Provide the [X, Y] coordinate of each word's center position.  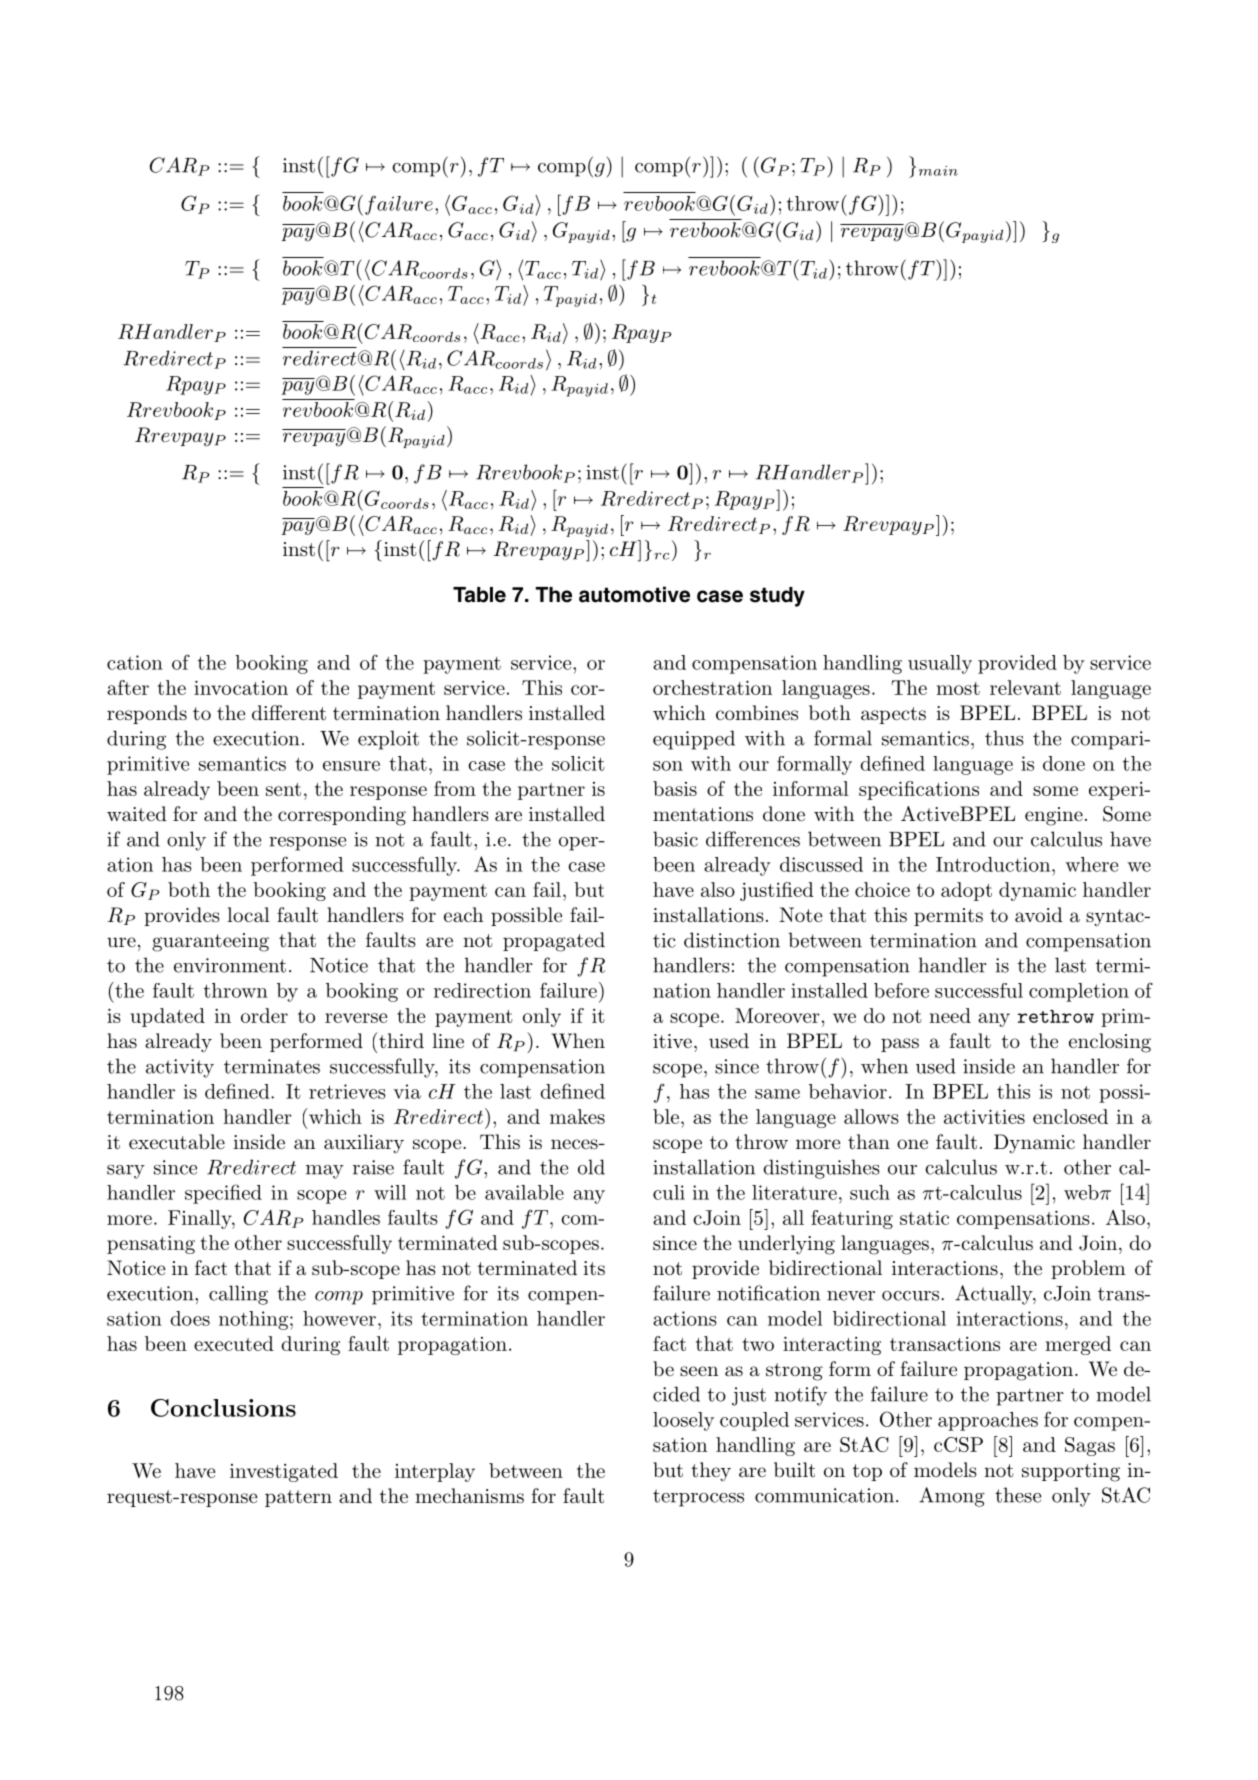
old [591, 1167]
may [325, 1172]
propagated [554, 942]
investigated [284, 1472]
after [128, 687]
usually [940, 664]
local [248, 915]
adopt [966, 891]
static [924, 1217]
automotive [634, 594]
